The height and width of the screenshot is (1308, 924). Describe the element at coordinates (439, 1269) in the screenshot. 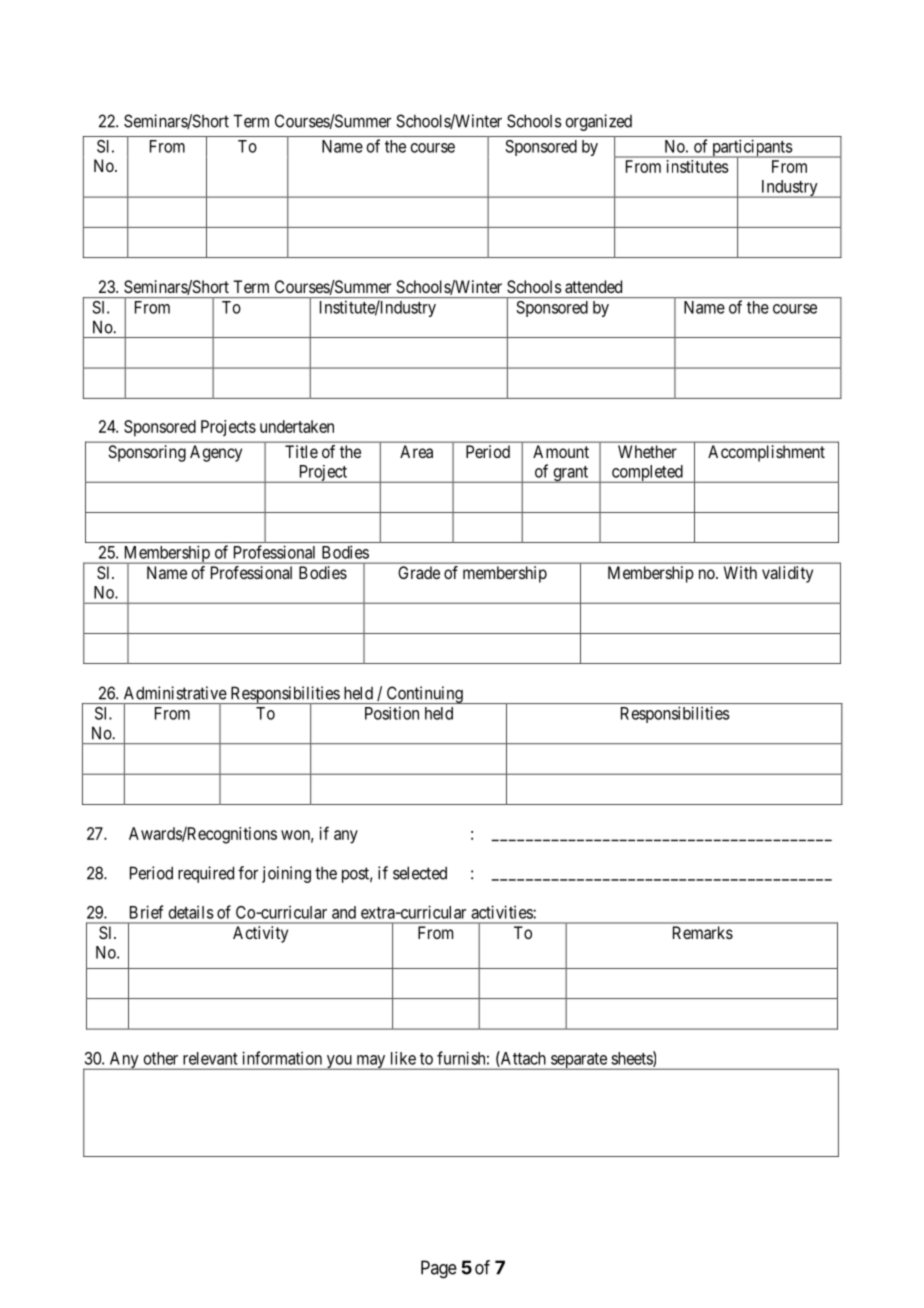

I see `Page` at that location.
